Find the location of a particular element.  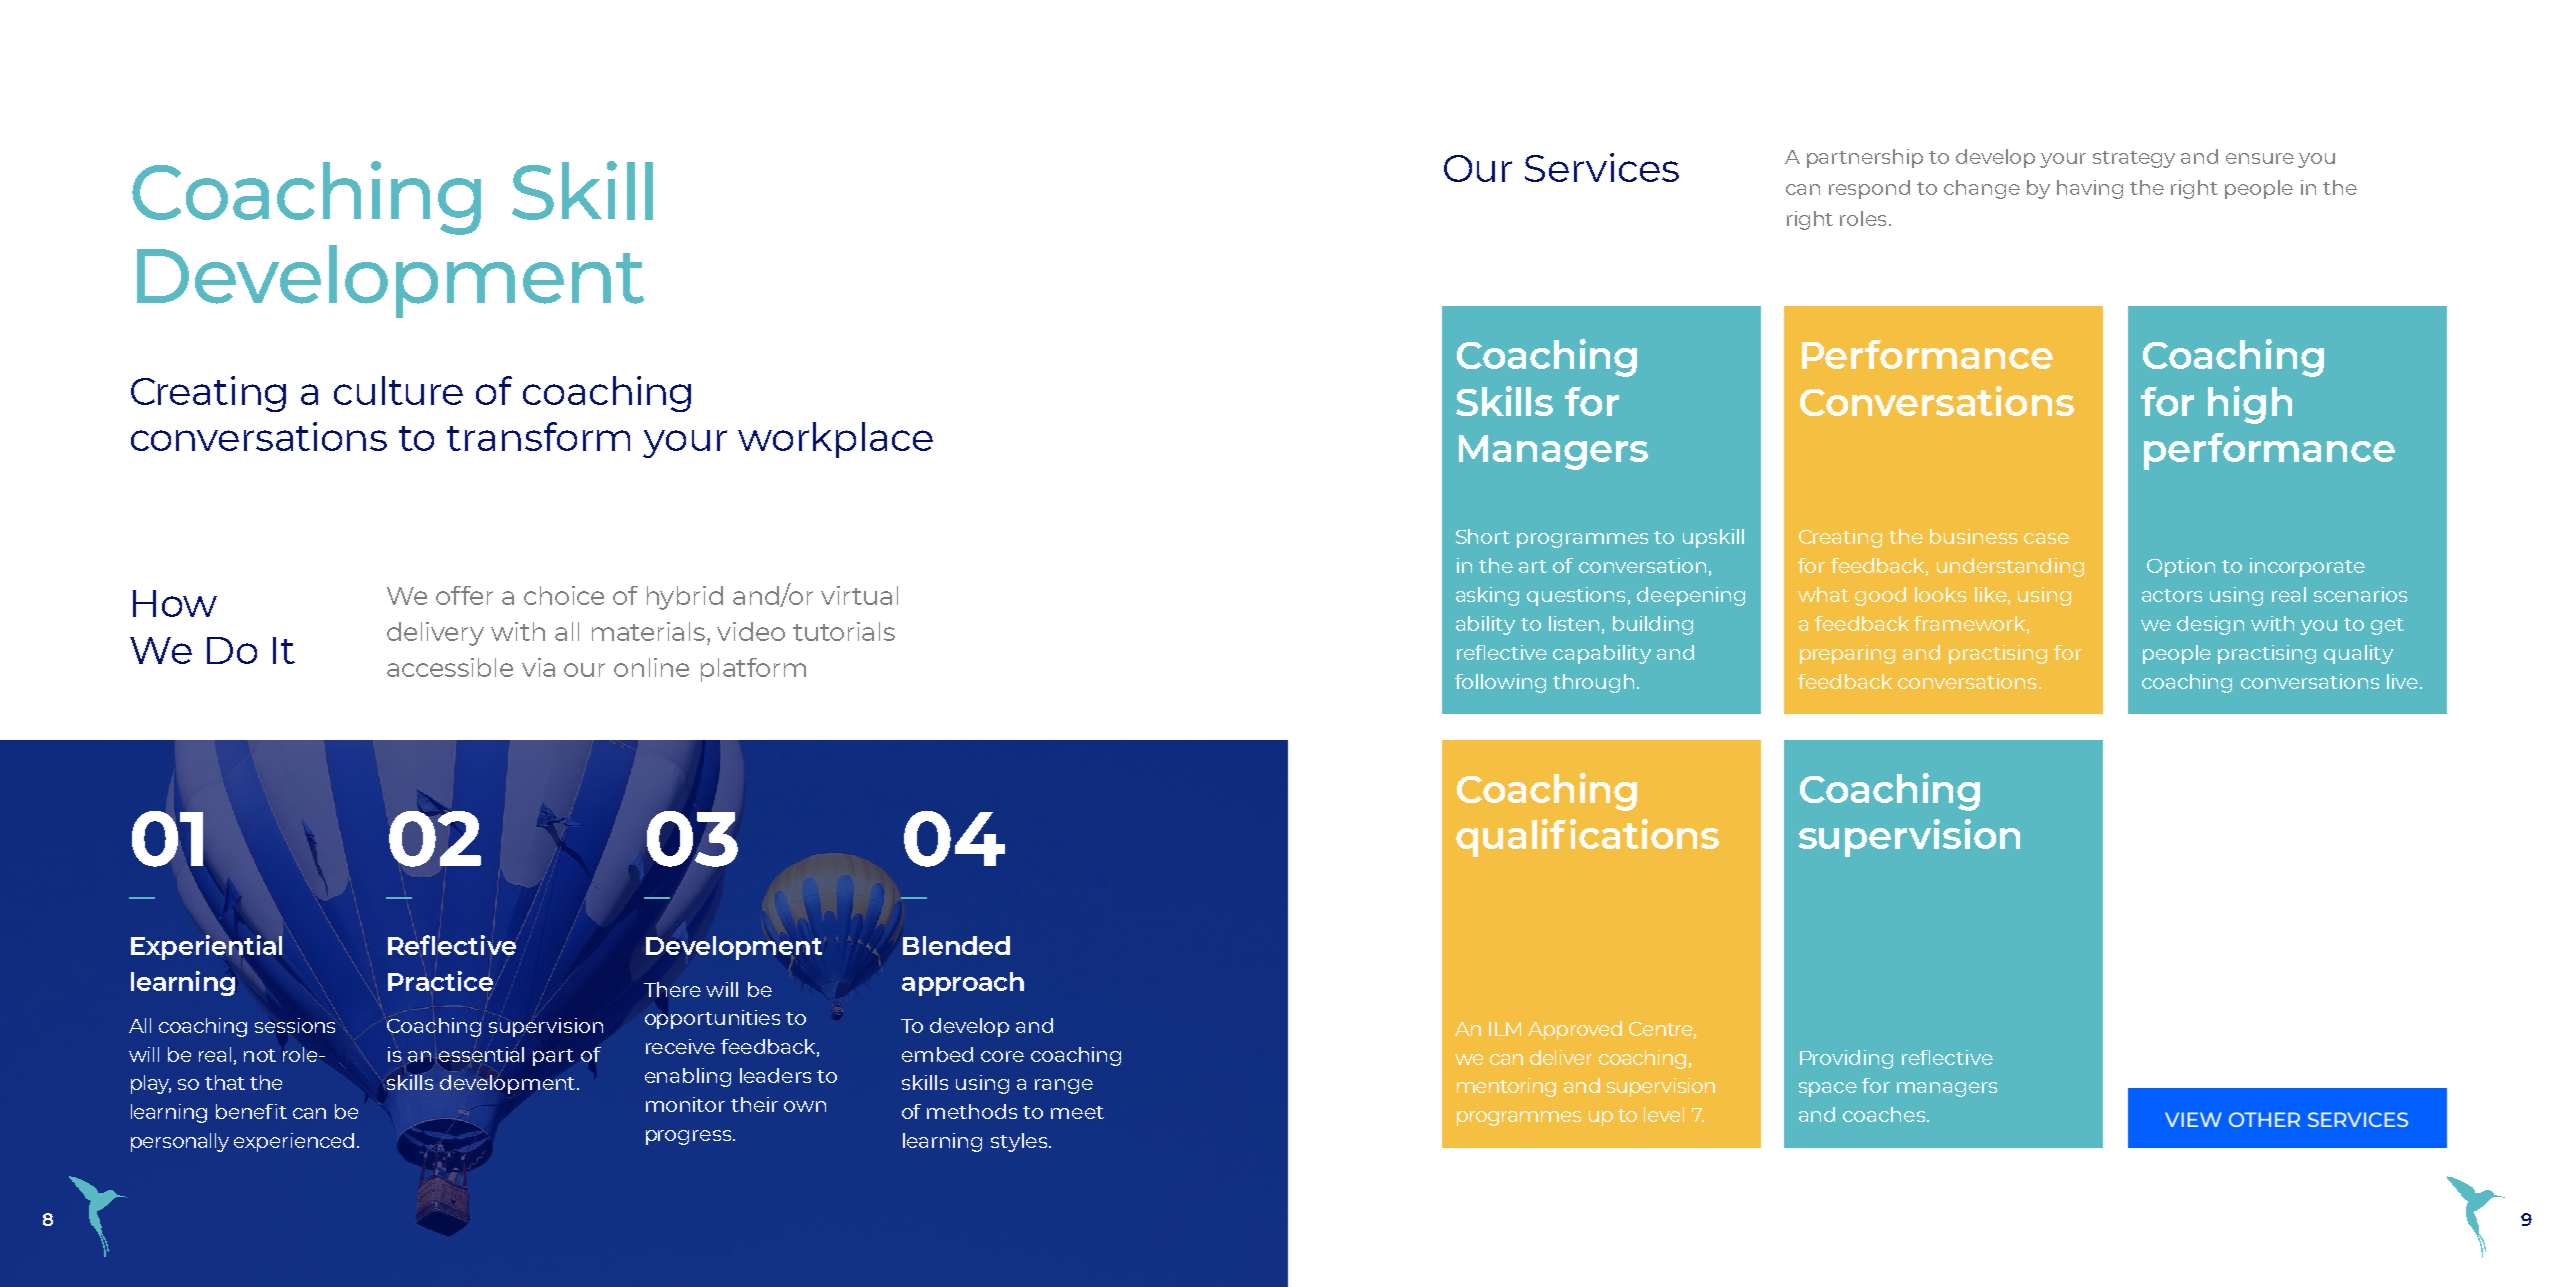

coaches is located at coordinates (1885, 1114).
